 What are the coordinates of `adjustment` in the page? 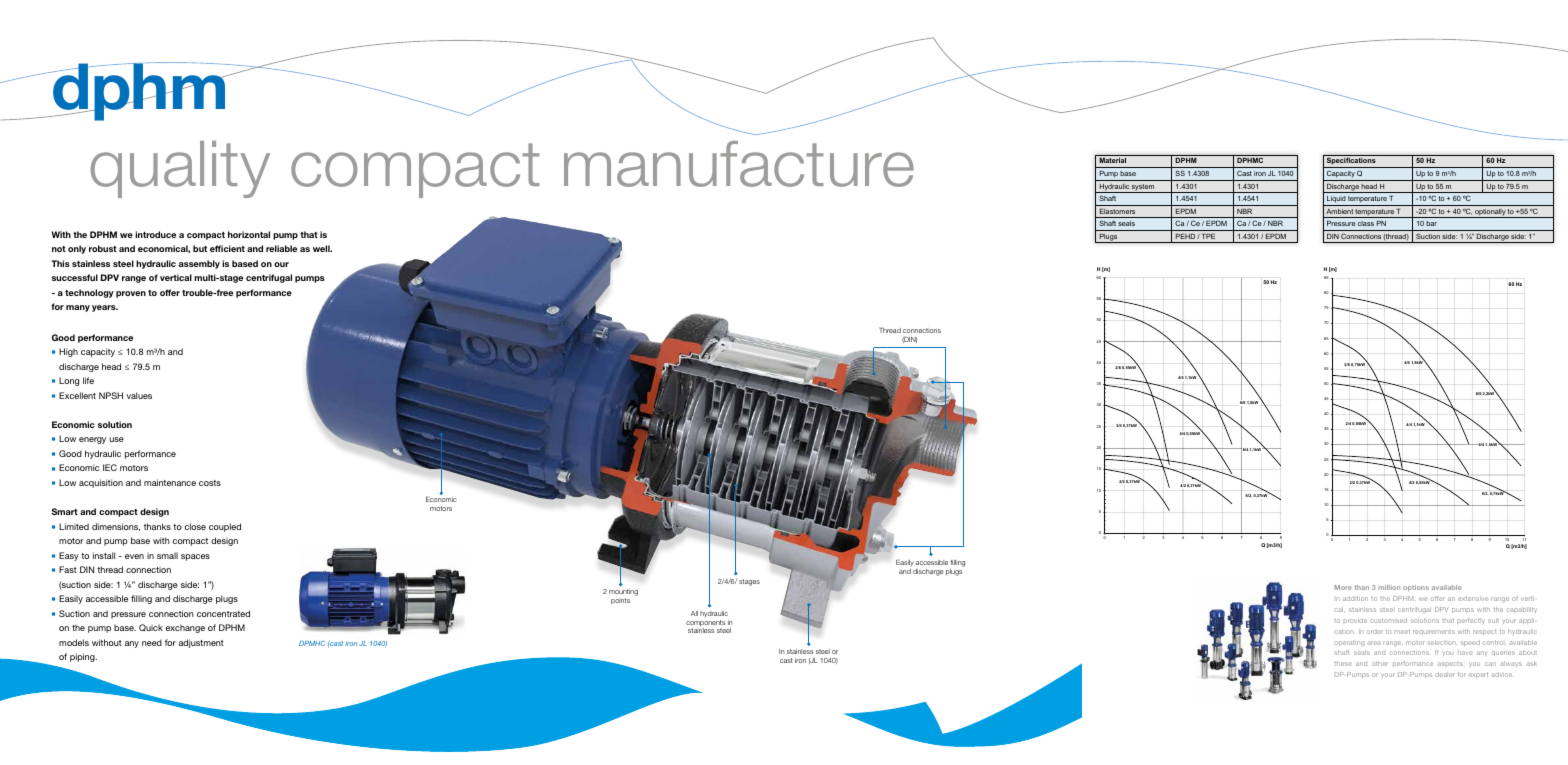 It's located at (201, 643).
